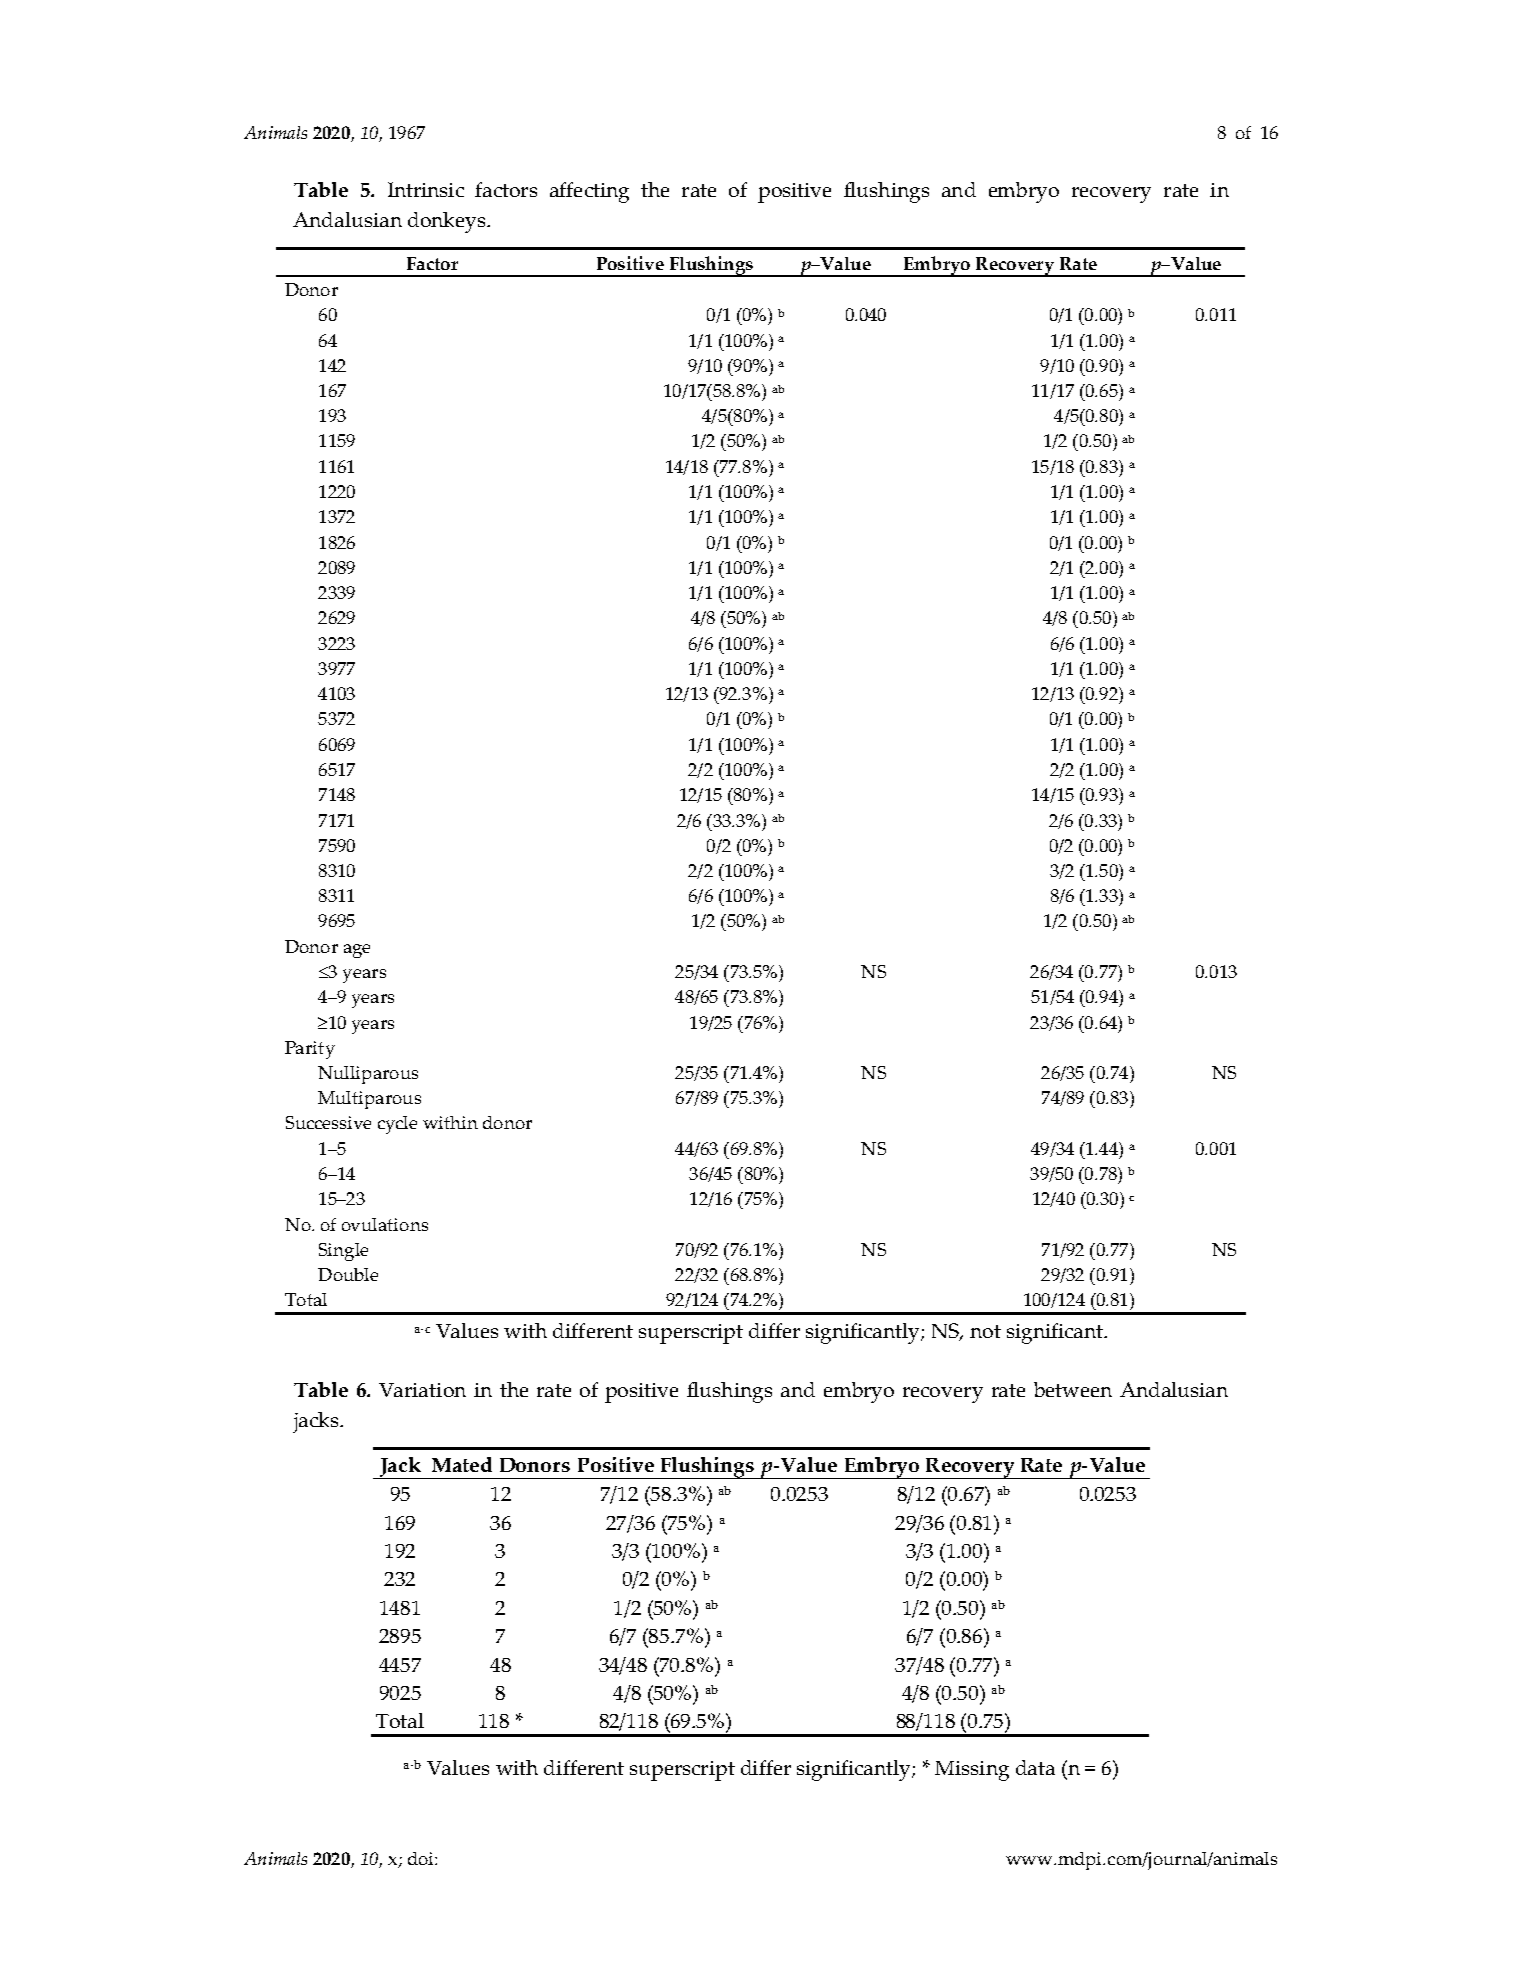 The width and height of the image is (1522, 1970). What do you see at coordinates (462, 1464) in the image?
I see `Mated` at bounding box center [462, 1464].
